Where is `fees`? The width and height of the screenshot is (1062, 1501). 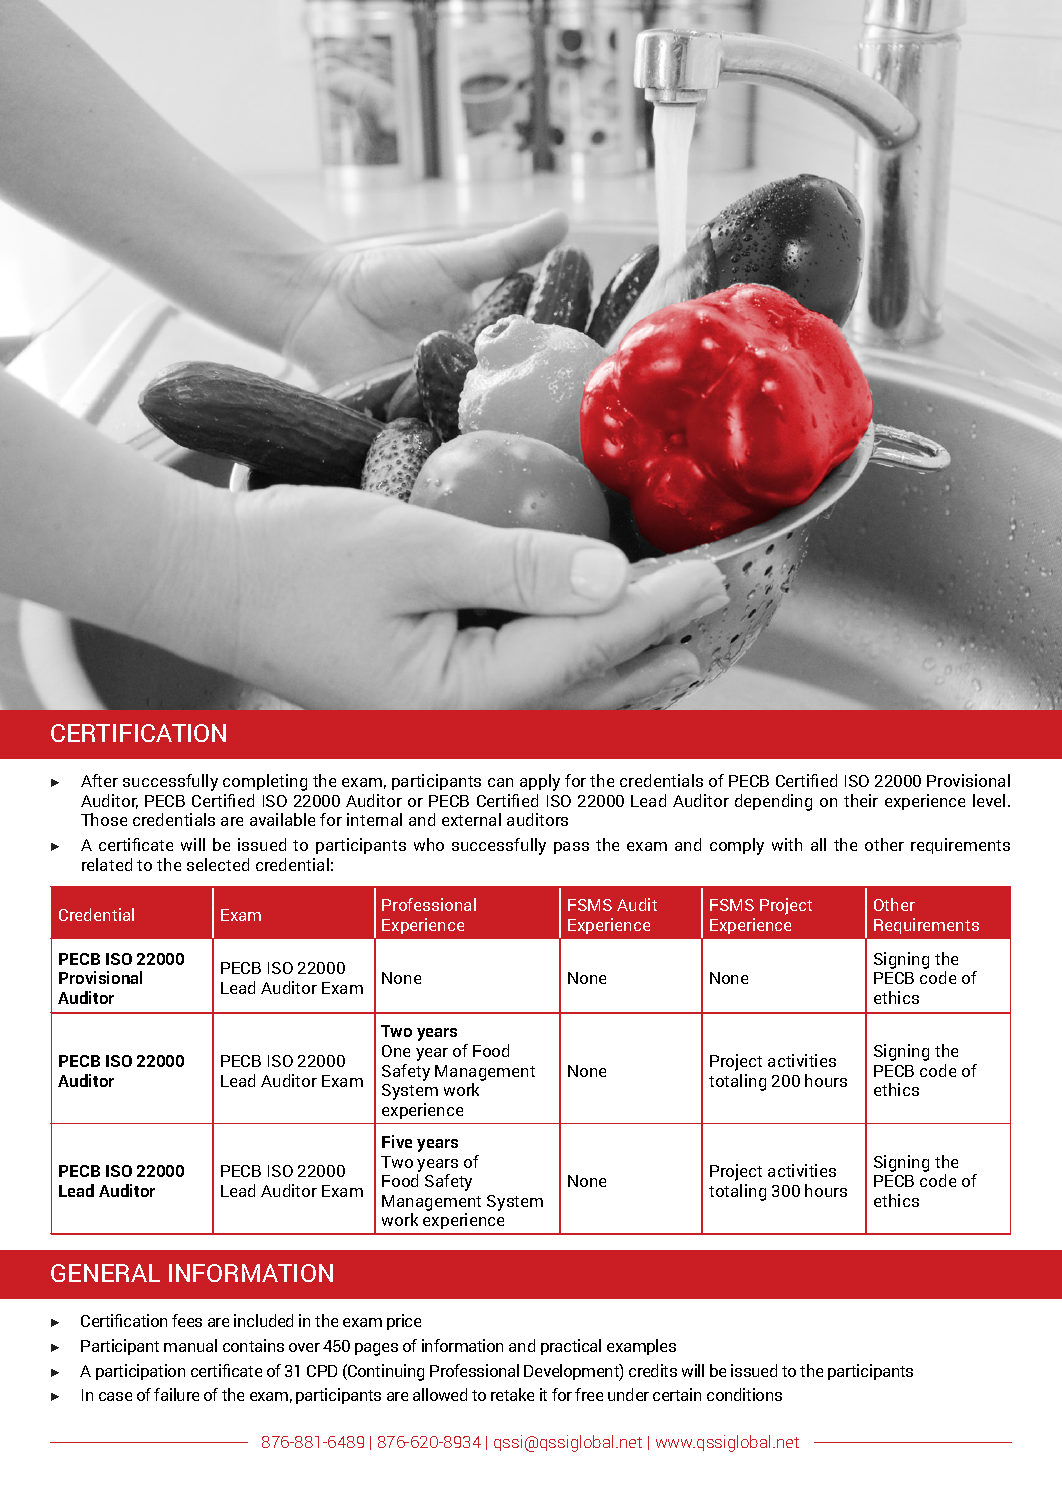 fees is located at coordinates (187, 1320).
